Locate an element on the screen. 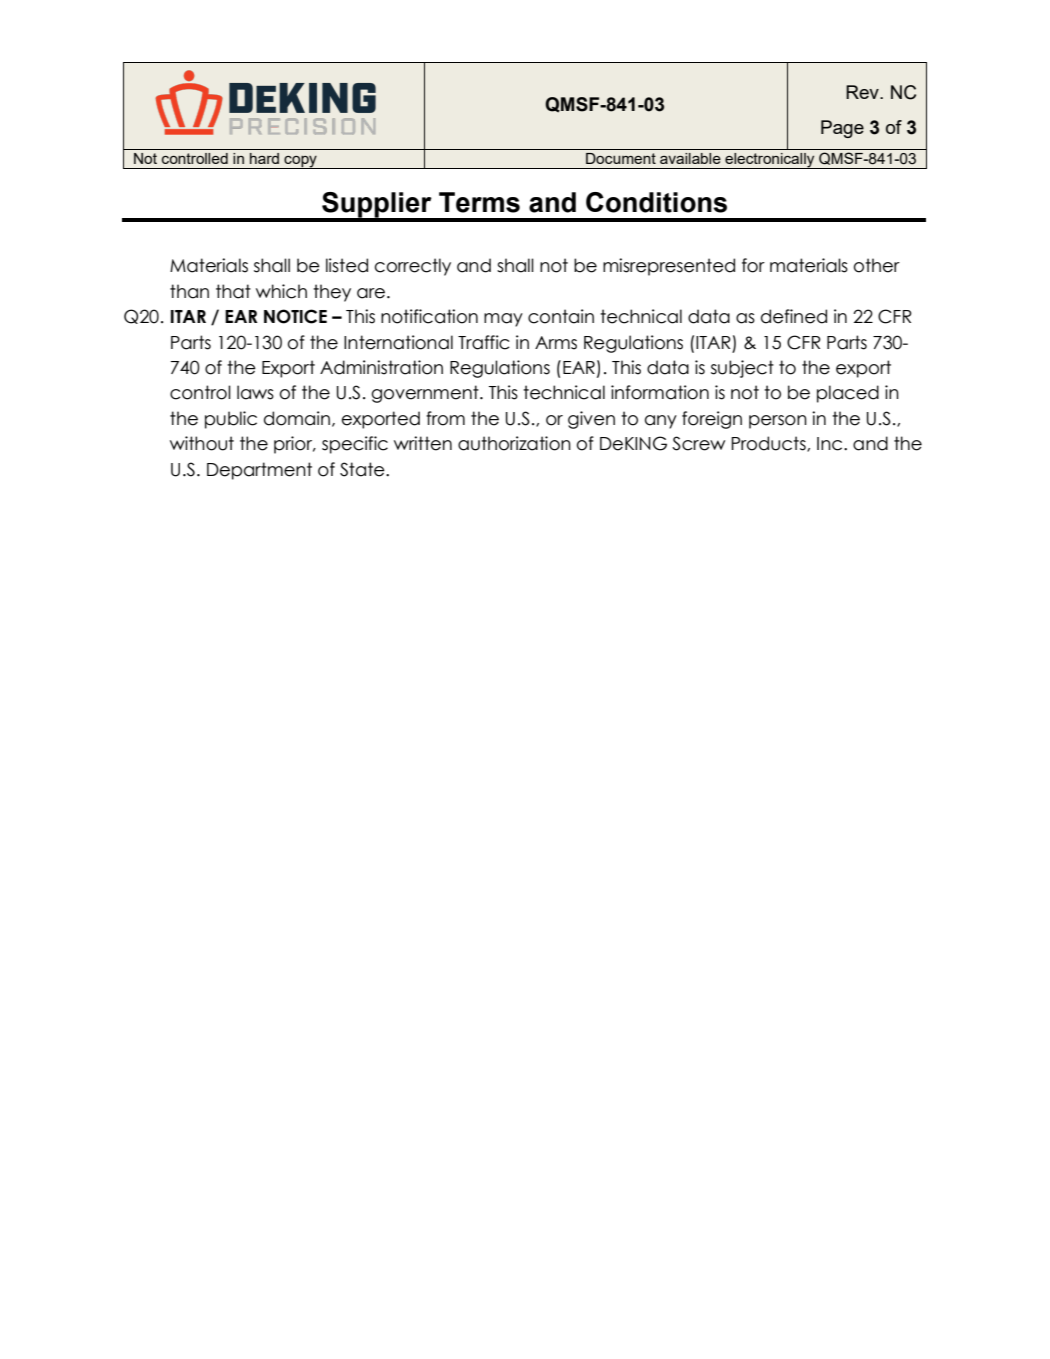  Terms is located at coordinates (479, 202).
